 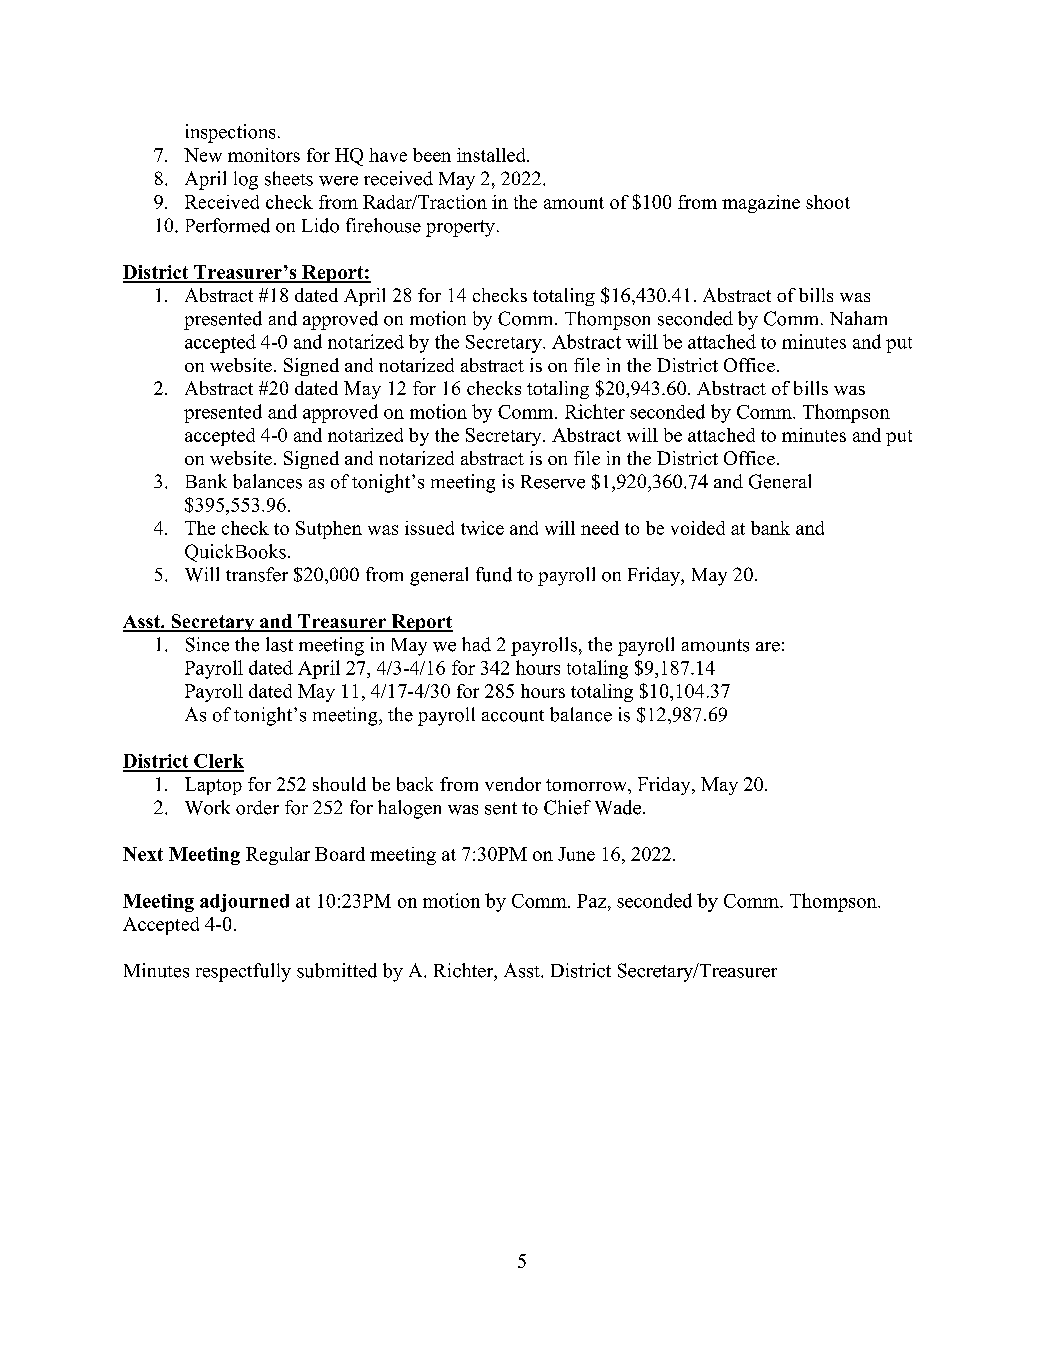 I want to click on Paz, so click(x=593, y=901).
